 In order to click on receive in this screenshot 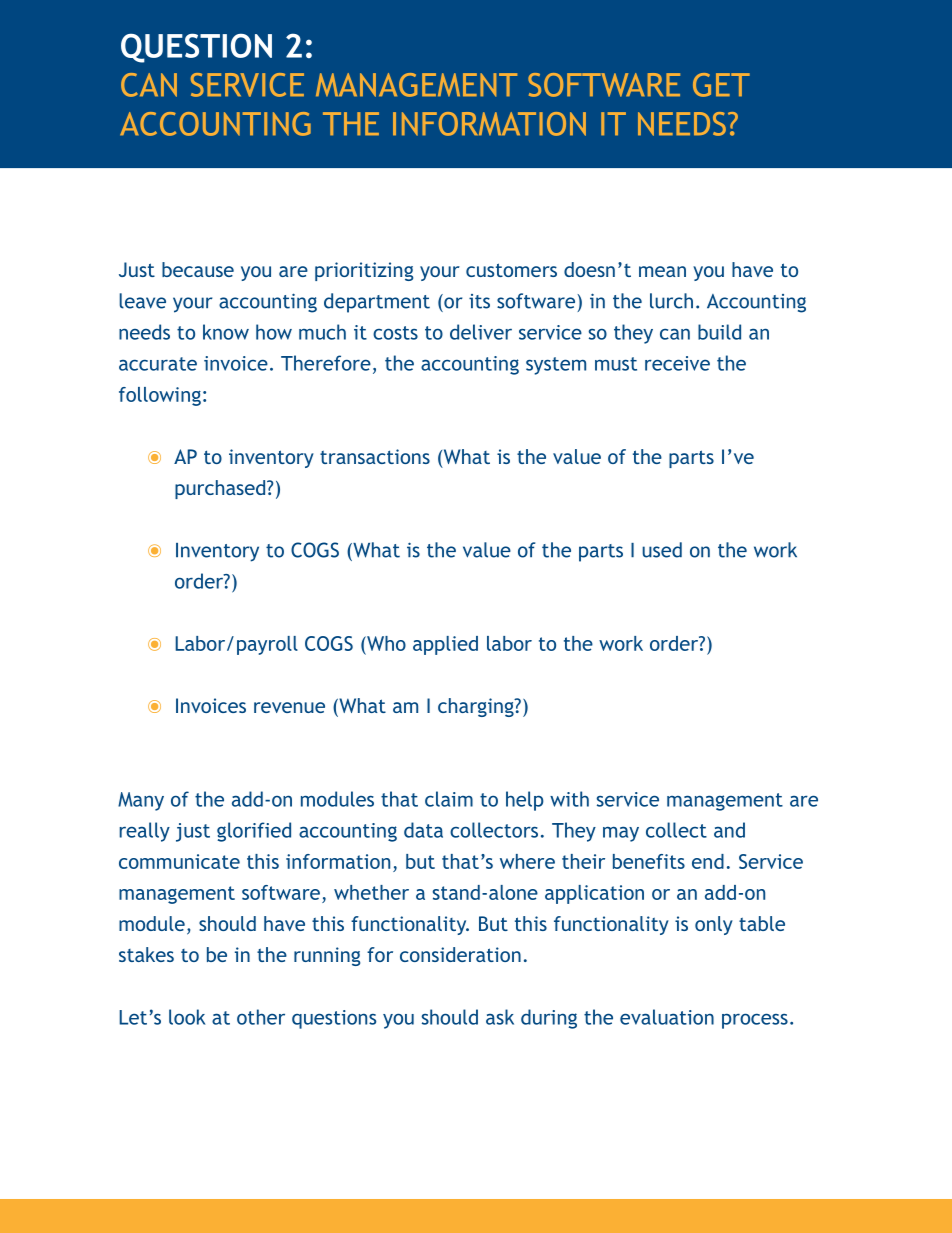, I will do `click(677, 363)`.
